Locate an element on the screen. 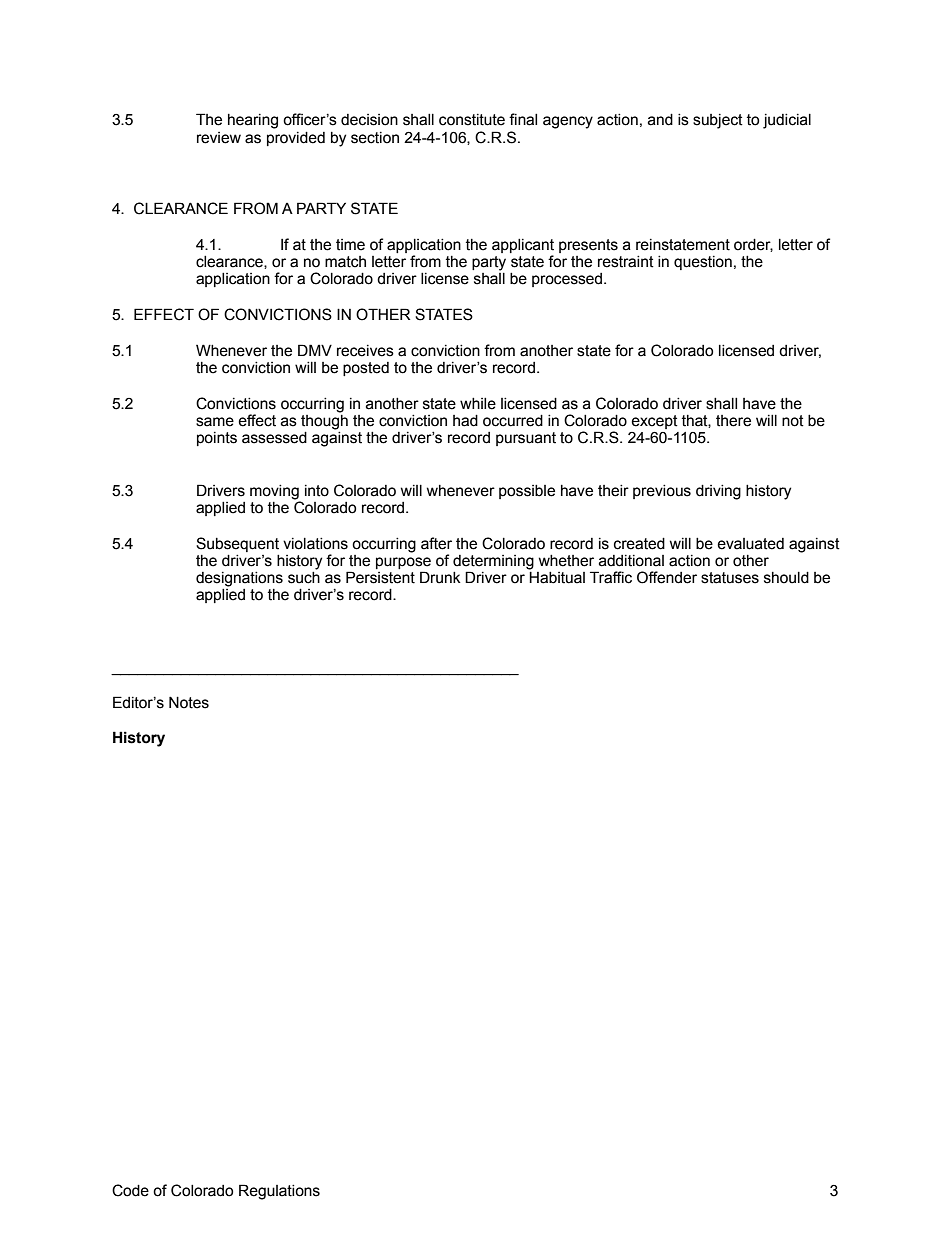 This screenshot has height=1233, width=952. constitute is located at coordinates (472, 120).
